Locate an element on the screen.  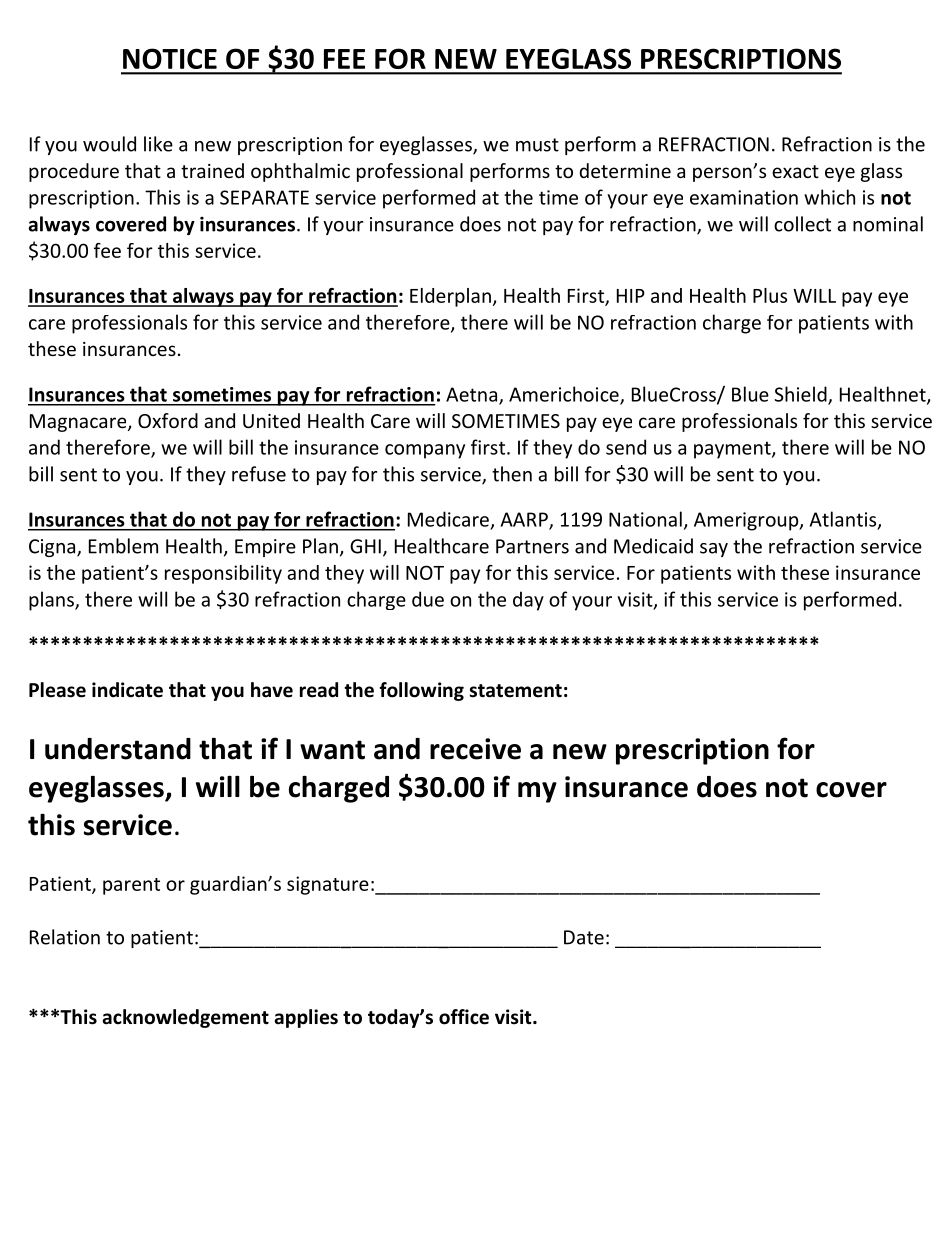
office is located at coordinates (464, 1017).
